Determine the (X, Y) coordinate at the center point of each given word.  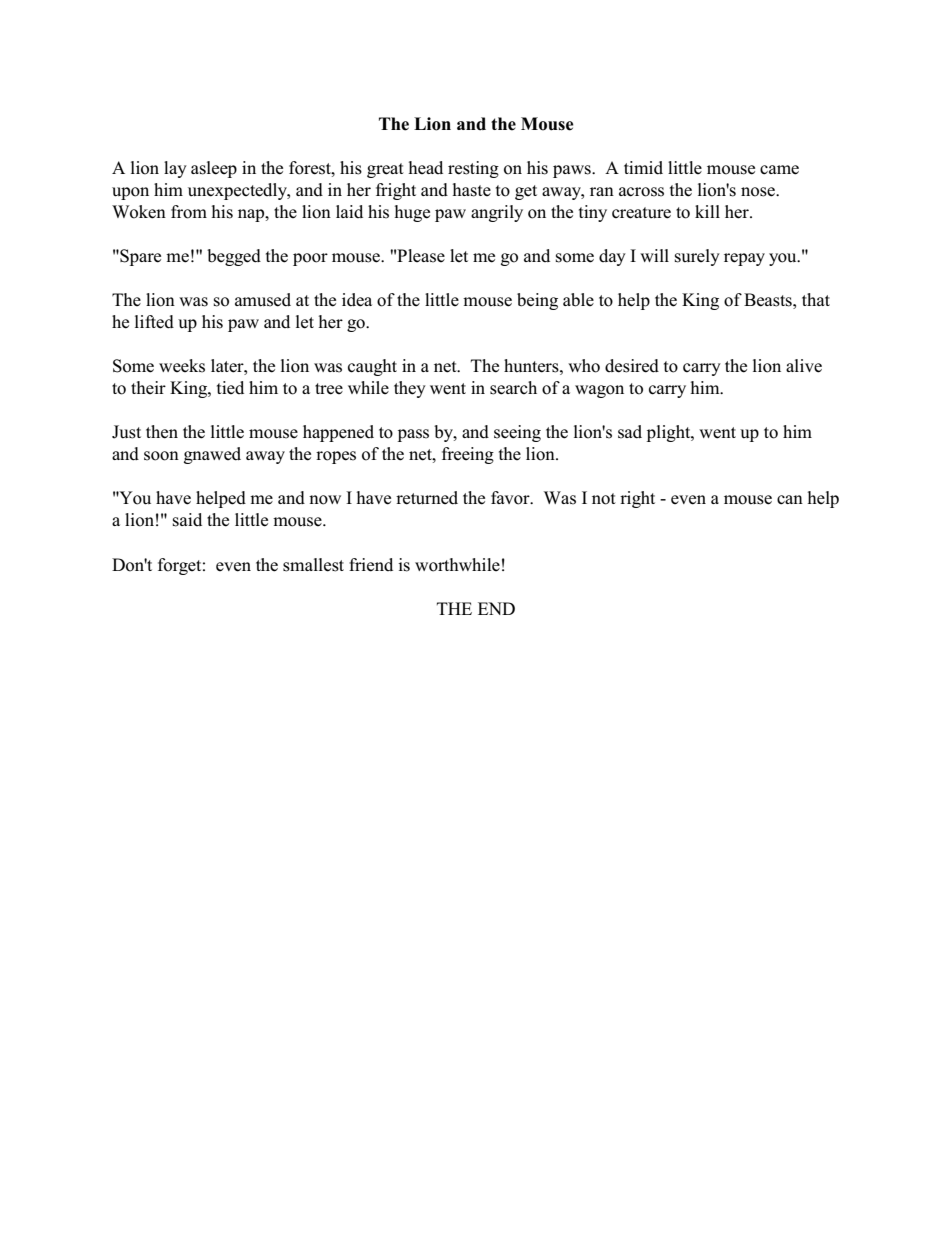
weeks (182, 366)
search (513, 388)
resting (473, 169)
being (537, 301)
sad (630, 432)
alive (804, 366)
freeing (468, 455)
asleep (214, 169)
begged (234, 257)
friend (371, 565)
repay (744, 259)
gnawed (212, 455)
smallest (313, 565)
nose (759, 192)
